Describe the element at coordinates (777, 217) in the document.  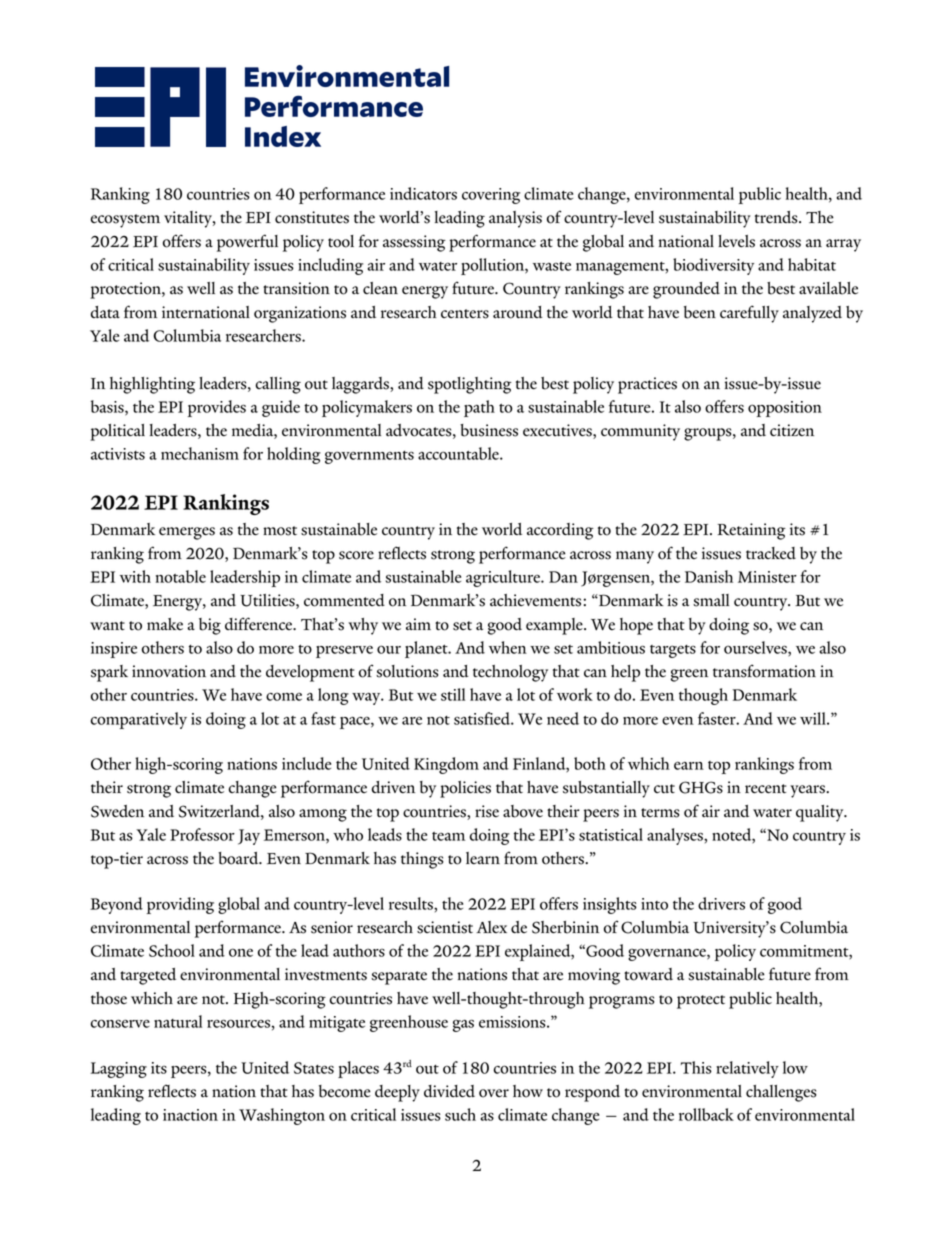
I see `trends` at that location.
